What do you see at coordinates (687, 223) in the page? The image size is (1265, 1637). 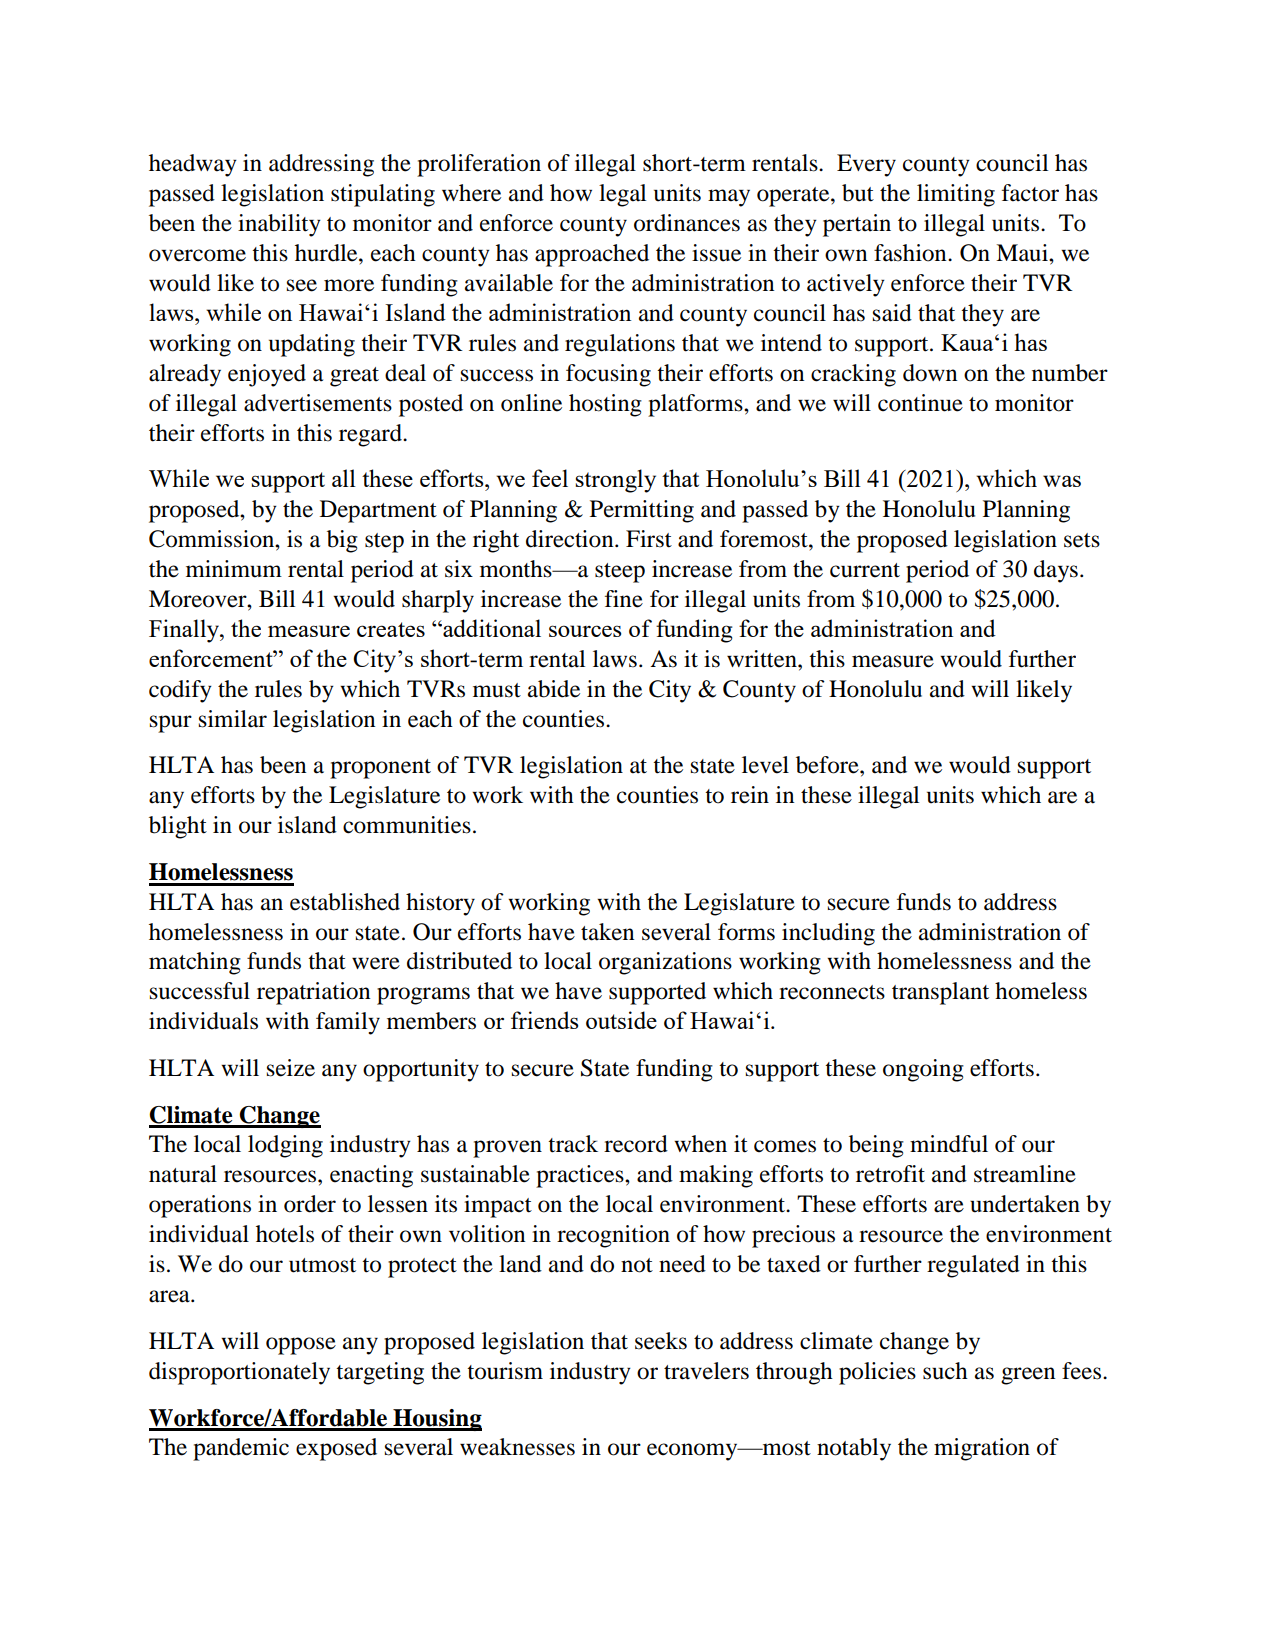 I see `ordinances` at bounding box center [687, 223].
